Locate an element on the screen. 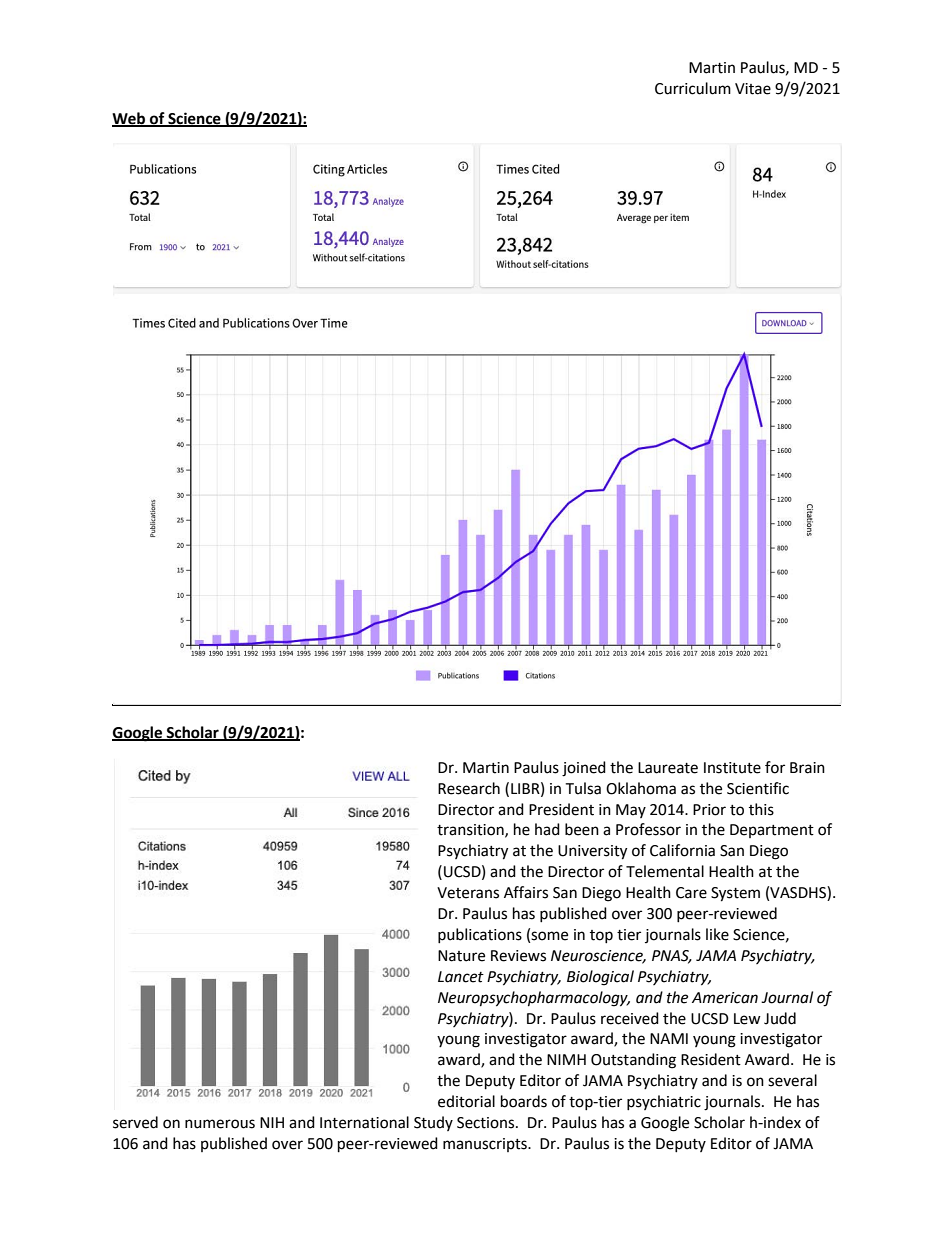  had is located at coordinates (547, 829).
